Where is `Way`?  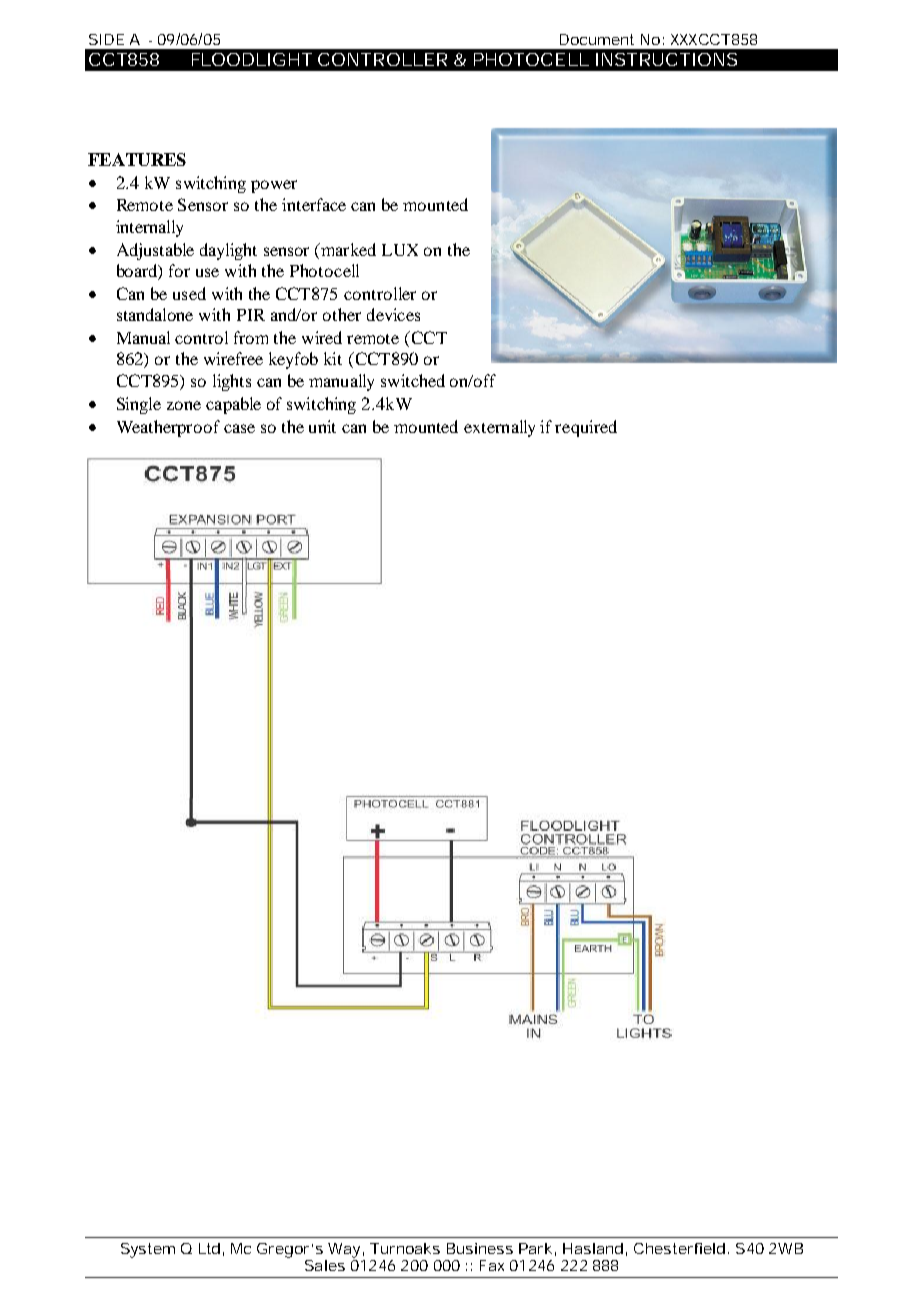 Way is located at coordinates (344, 1250).
